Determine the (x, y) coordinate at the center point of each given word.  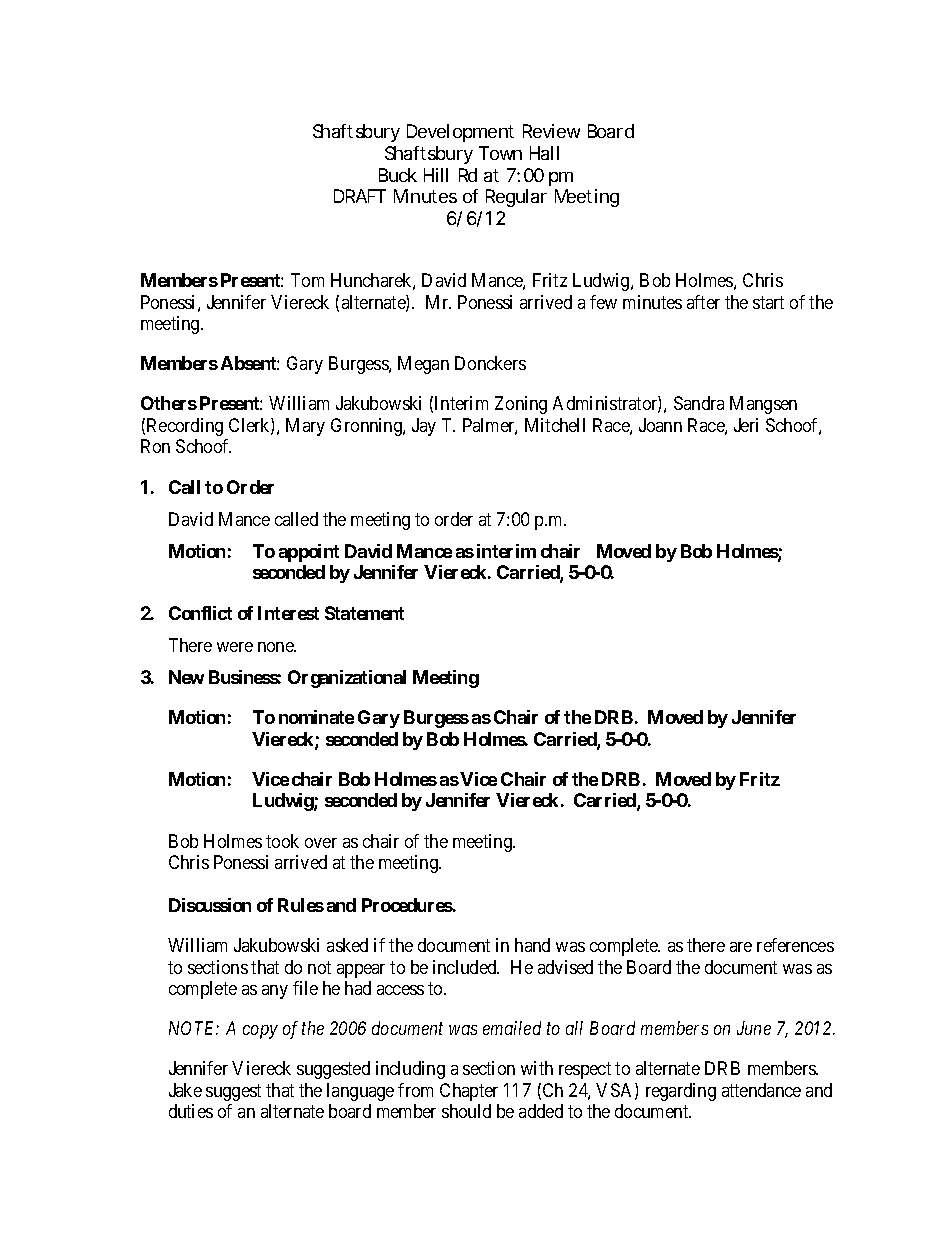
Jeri (746, 425)
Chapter (469, 1092)
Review (551, 131)
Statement (364, 613)
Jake (185, 1090)
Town (500, 153)
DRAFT (360, 196)
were (235, 647)
